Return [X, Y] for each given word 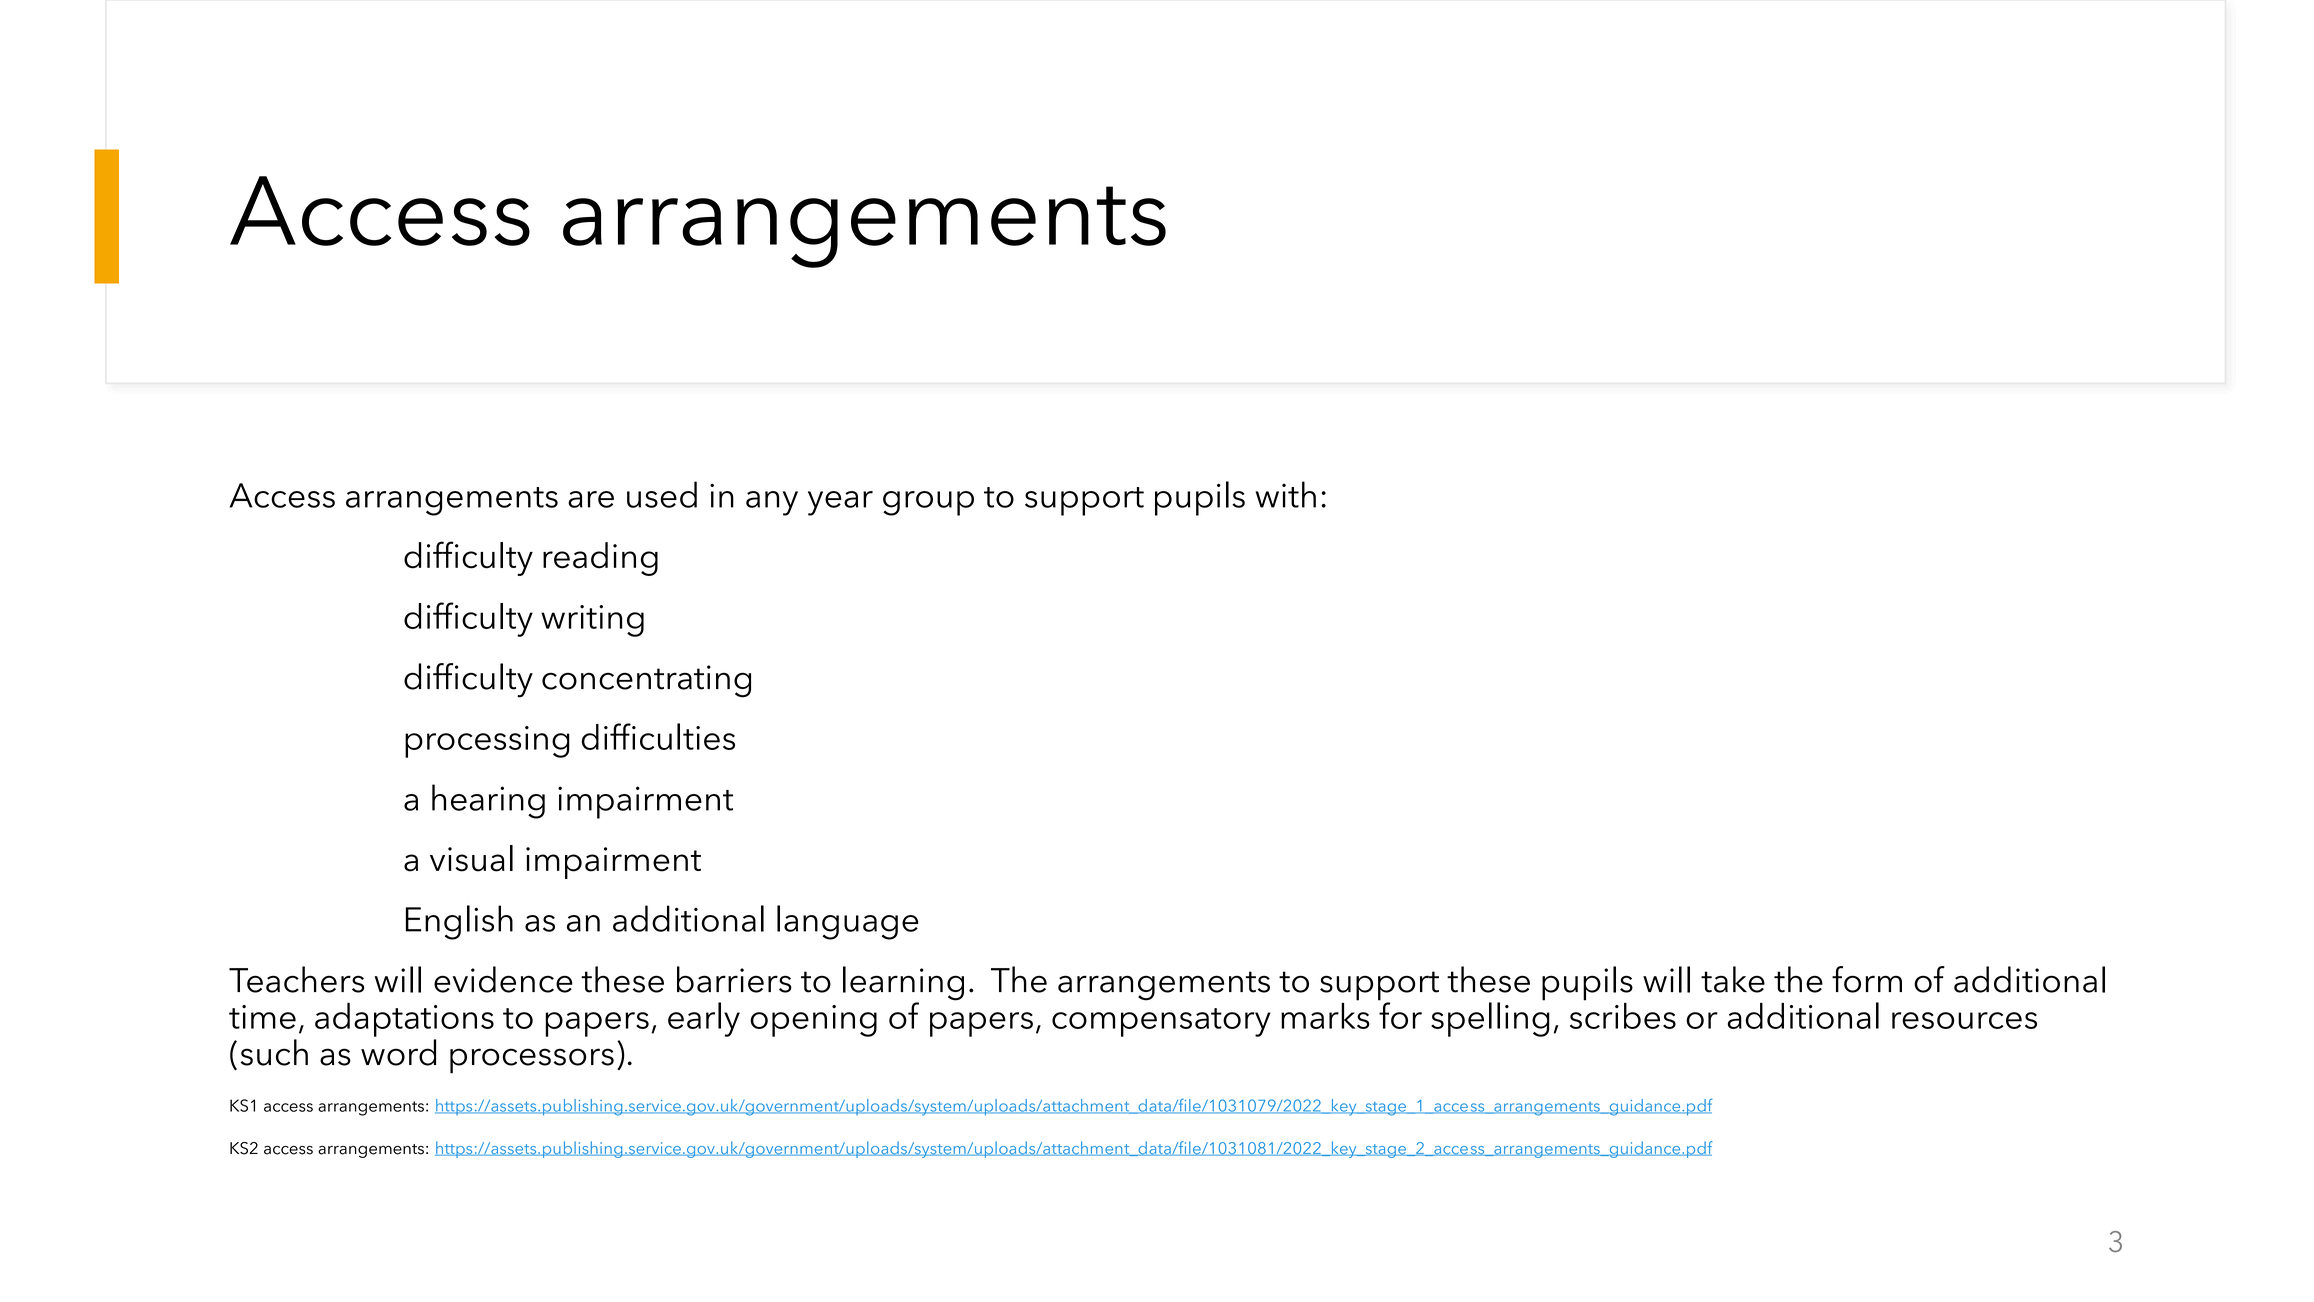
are [591, 499]
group [928, 503]
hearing [488, 801]
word [398, 1052]
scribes [1623, 1014]
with [1286, 494]
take [1733, 979]
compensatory [1161, 1022]
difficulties [658, 736]
